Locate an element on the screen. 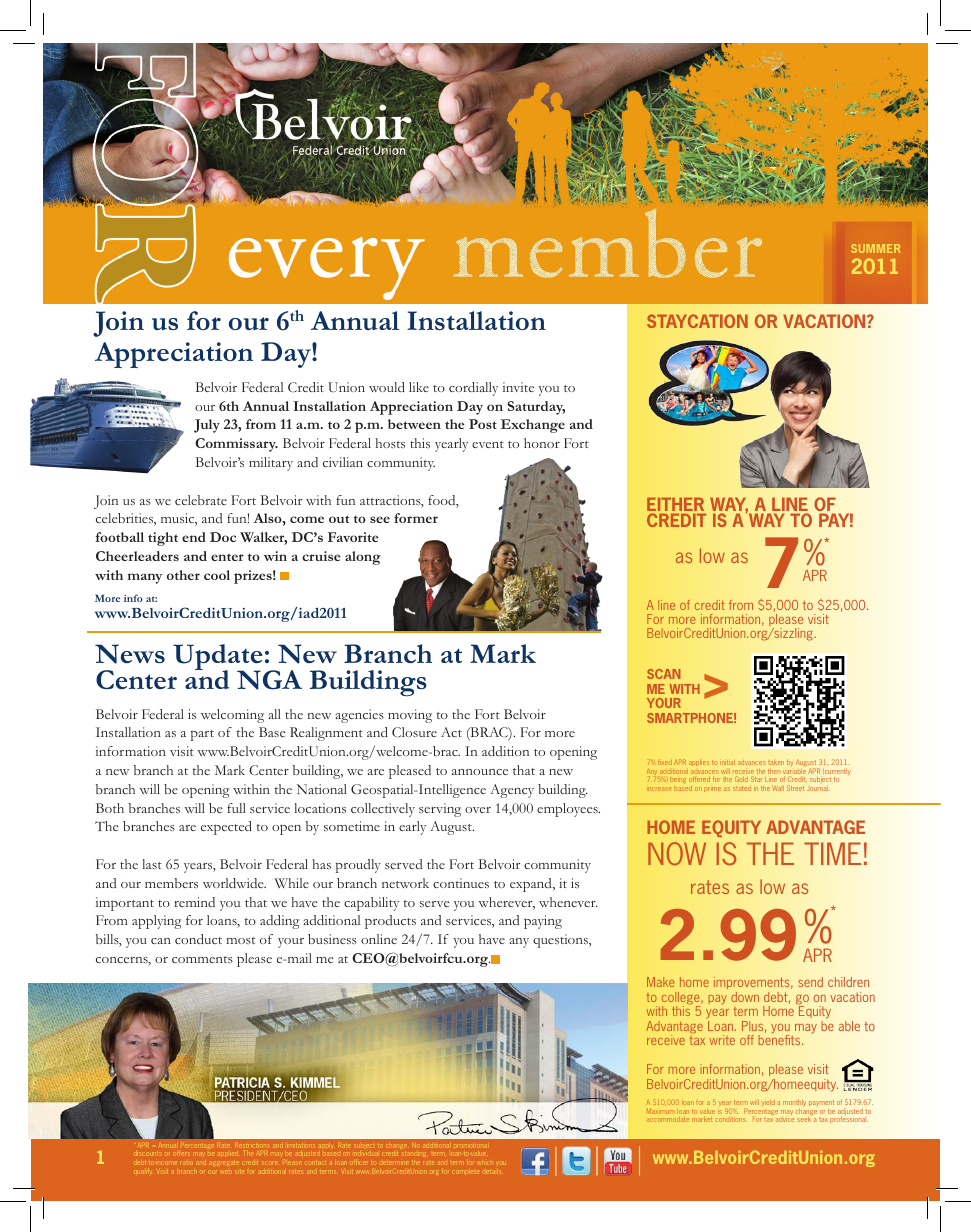 The height and width of the screenshot is (1232, 971). moving is located at coordinates (410, 716).
